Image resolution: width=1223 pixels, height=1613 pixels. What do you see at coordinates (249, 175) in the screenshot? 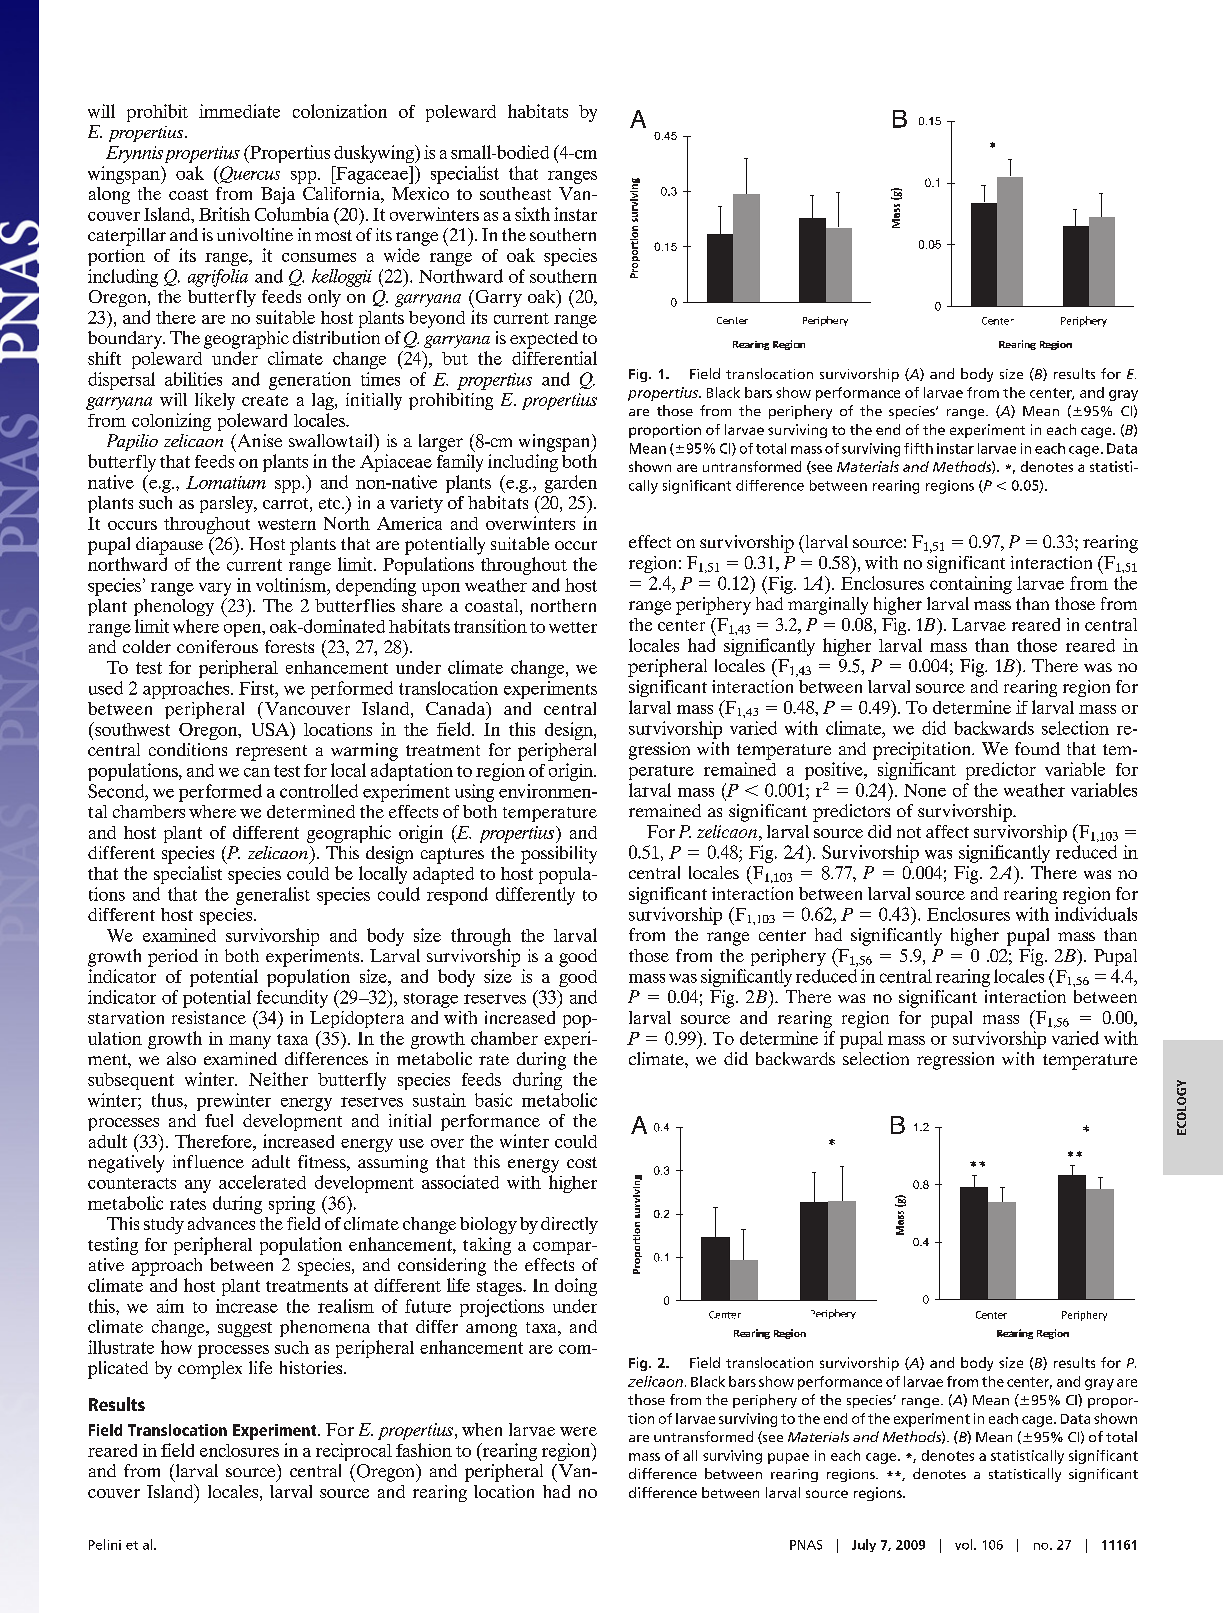
I see `Quercus` at bounding box center [249, 175].
